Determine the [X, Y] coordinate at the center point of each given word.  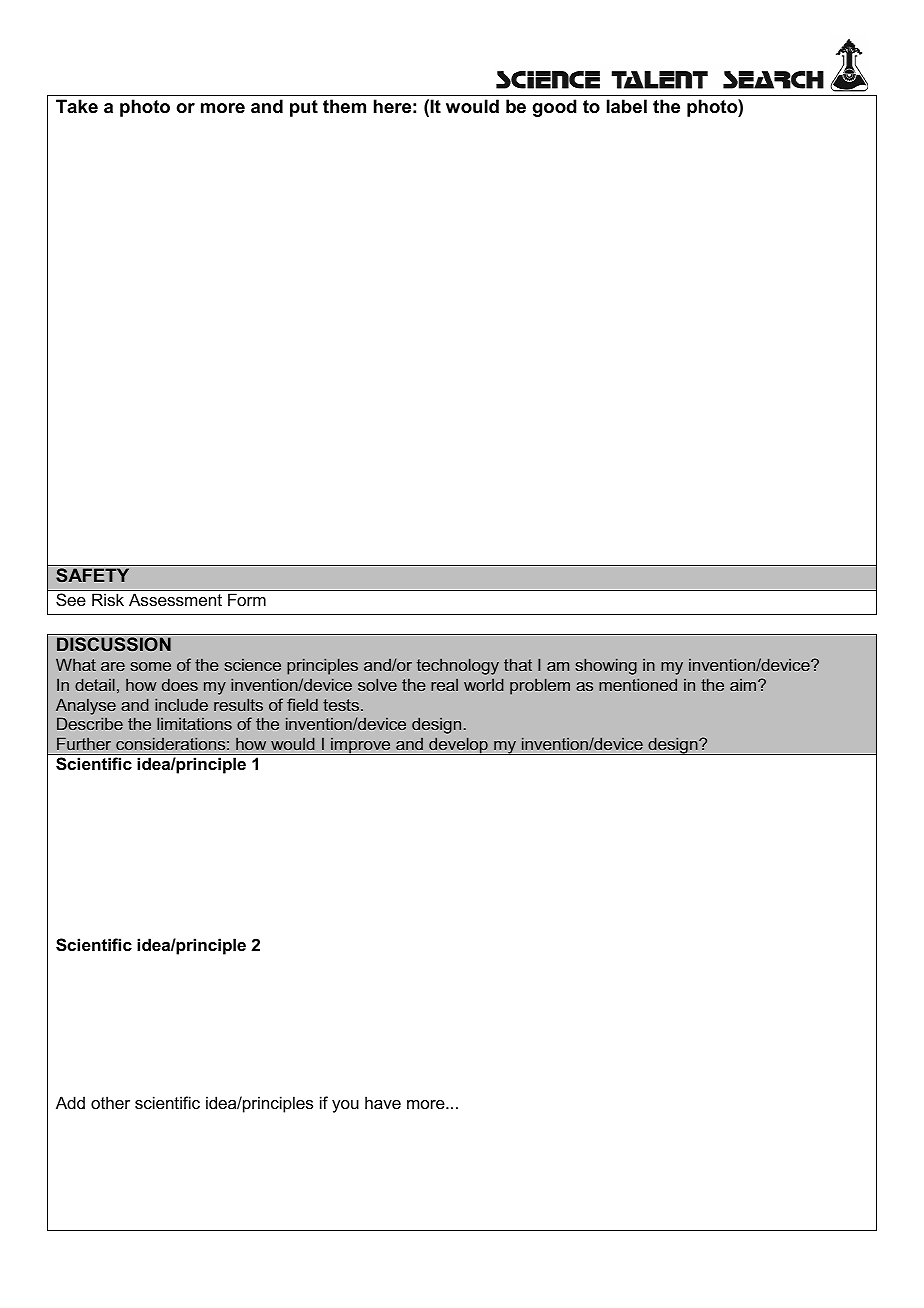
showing [606, 666]
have [383, 1102]
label [627, 106]
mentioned [638, 684]
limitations [194, 723]
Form [247, 599]
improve [361, 746]
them [344, 106]
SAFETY [92, 575]
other [110, 1102]
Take [77, 106]
